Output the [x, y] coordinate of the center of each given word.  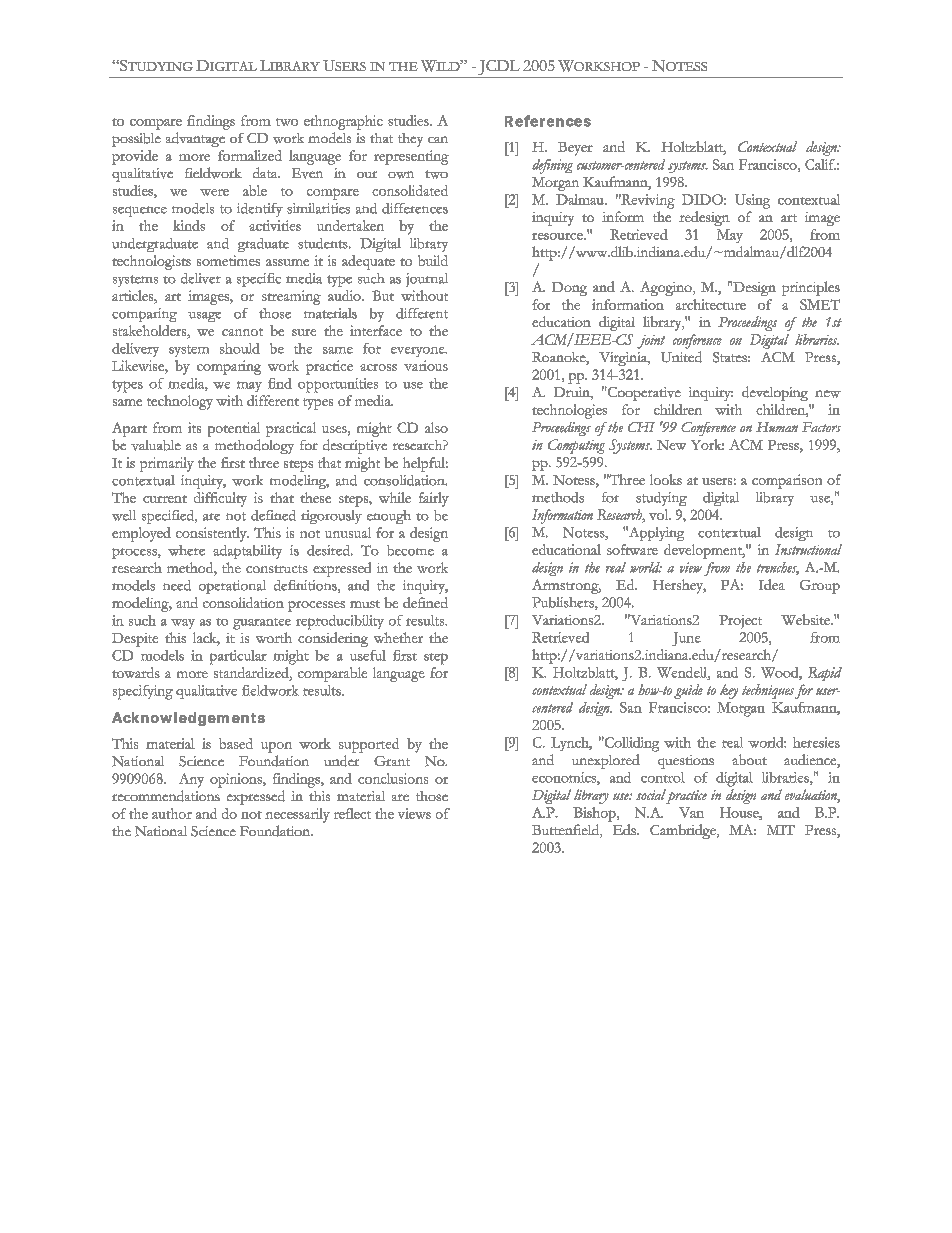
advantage [195, 139]
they [410, 140]
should [240, 348]
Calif [820, 164]
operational [232, 587]
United [681, 357]
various [426, 365]
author [172, 813]
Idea [772, 584]
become [410, 550]
